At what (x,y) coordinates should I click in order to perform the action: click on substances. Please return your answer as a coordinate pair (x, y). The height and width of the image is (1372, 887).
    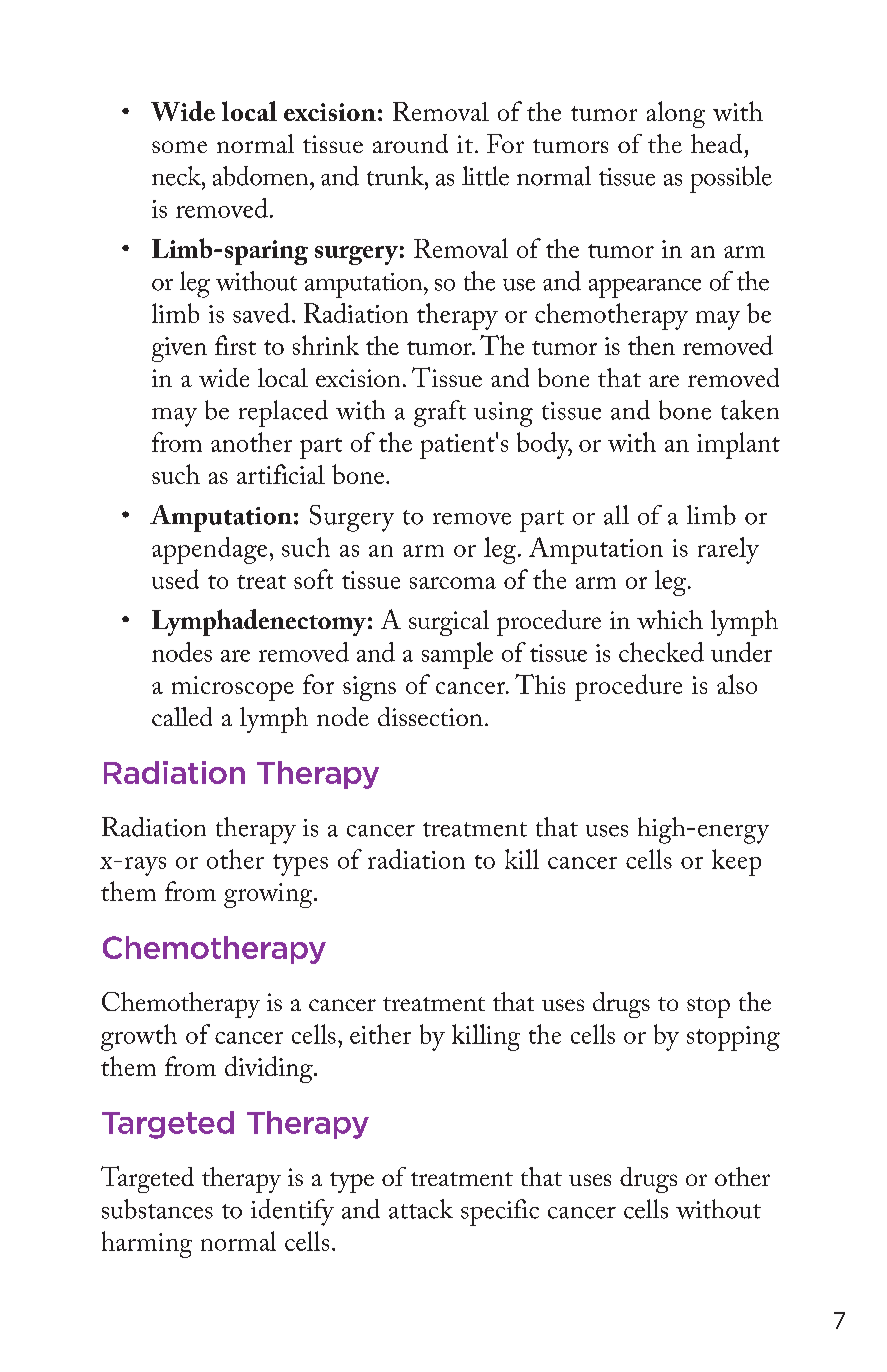
    Looking at the image, I should click on (157, 1209).
